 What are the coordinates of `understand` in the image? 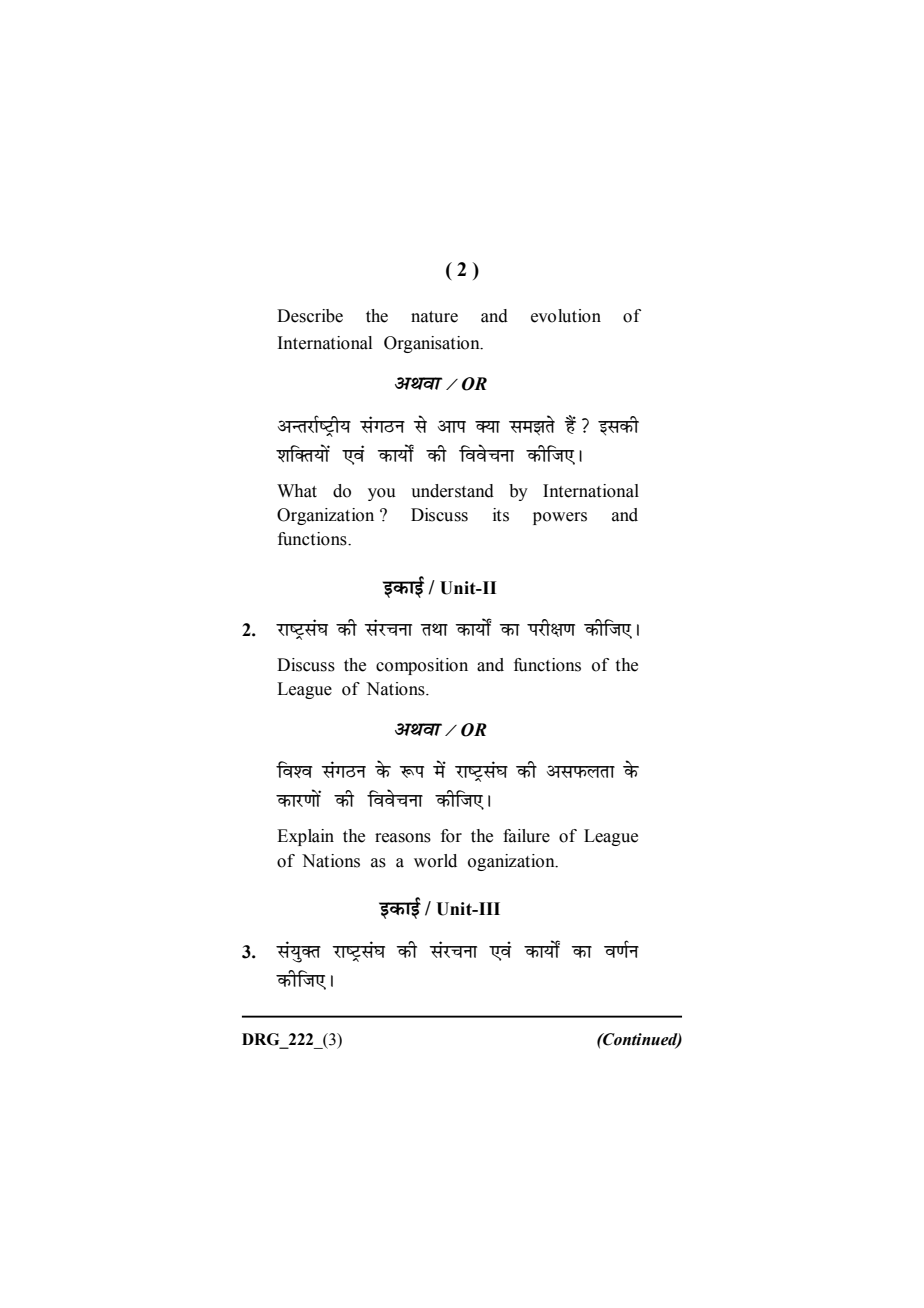 It's located at (452, 491).
